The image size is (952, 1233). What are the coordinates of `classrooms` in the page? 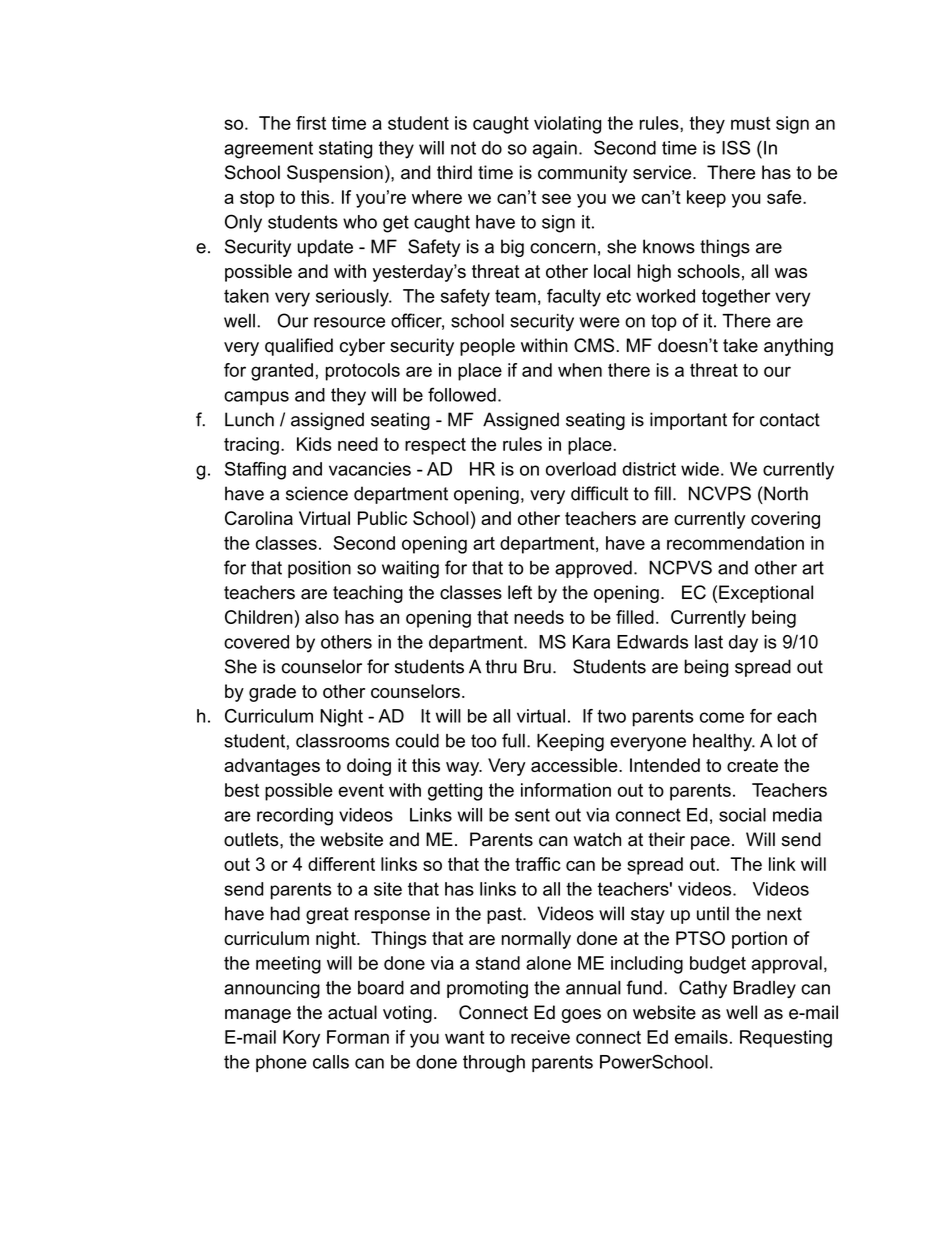 It's located at (343, 741).
